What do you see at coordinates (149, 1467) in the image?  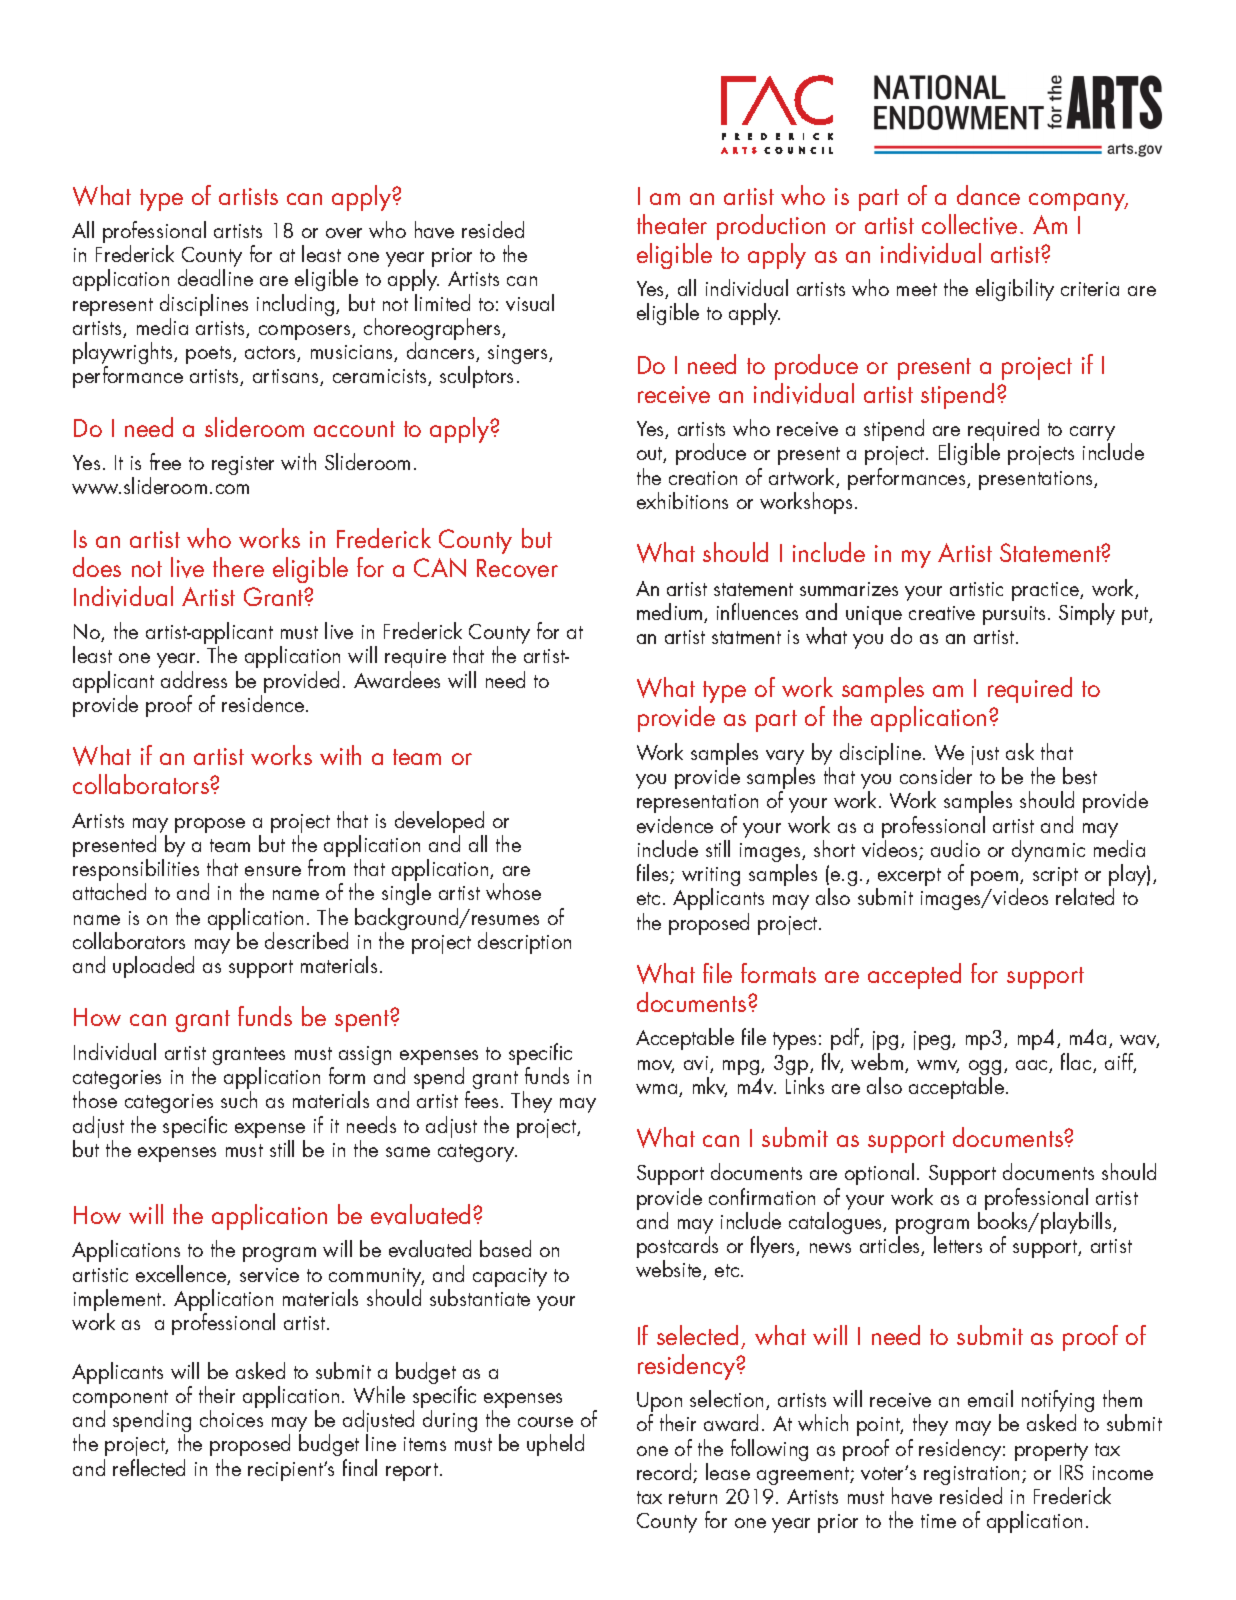 I see `reflected` at bounding box center [149, 1467].
